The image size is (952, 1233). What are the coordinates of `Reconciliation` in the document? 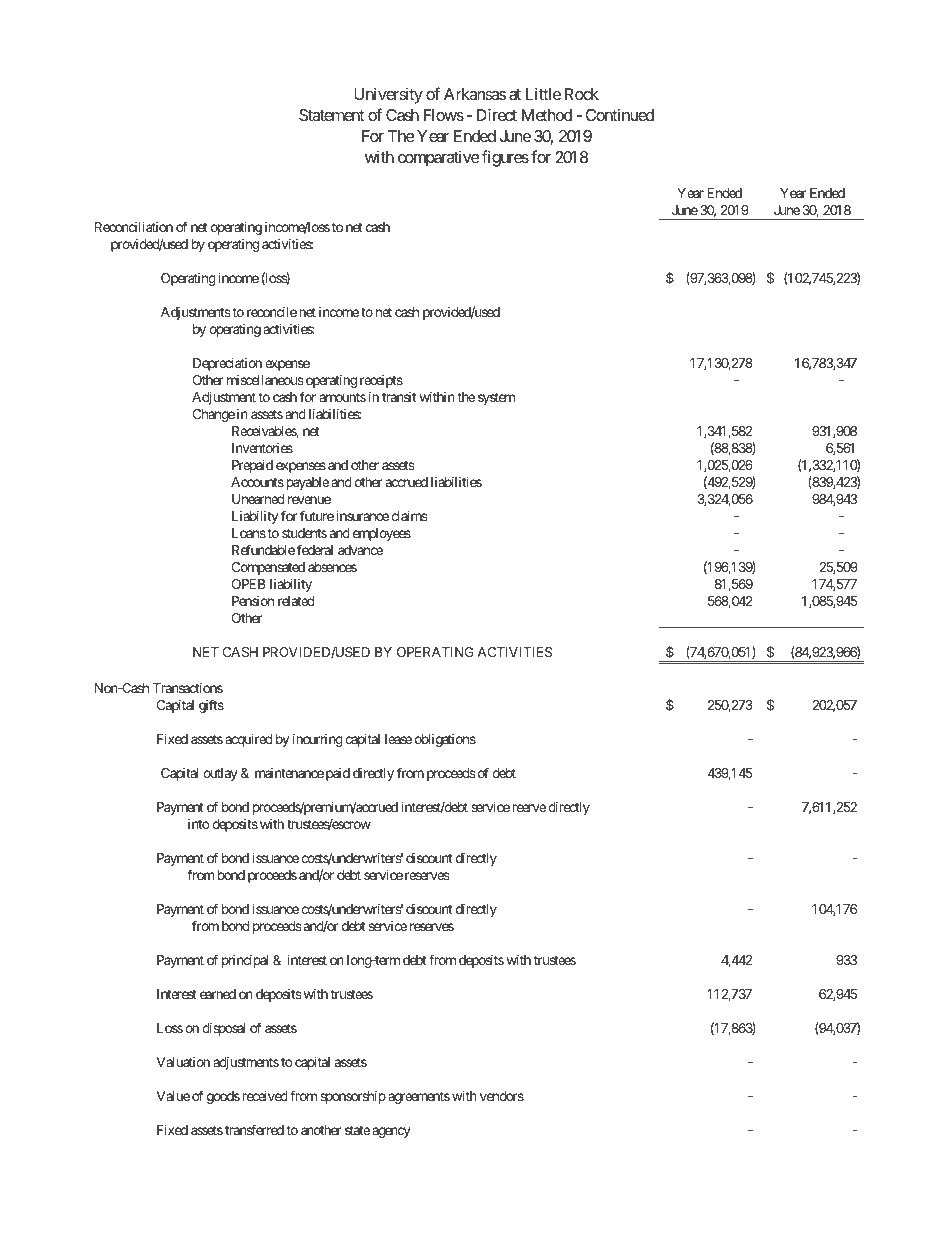 It's located at (134, 227).
